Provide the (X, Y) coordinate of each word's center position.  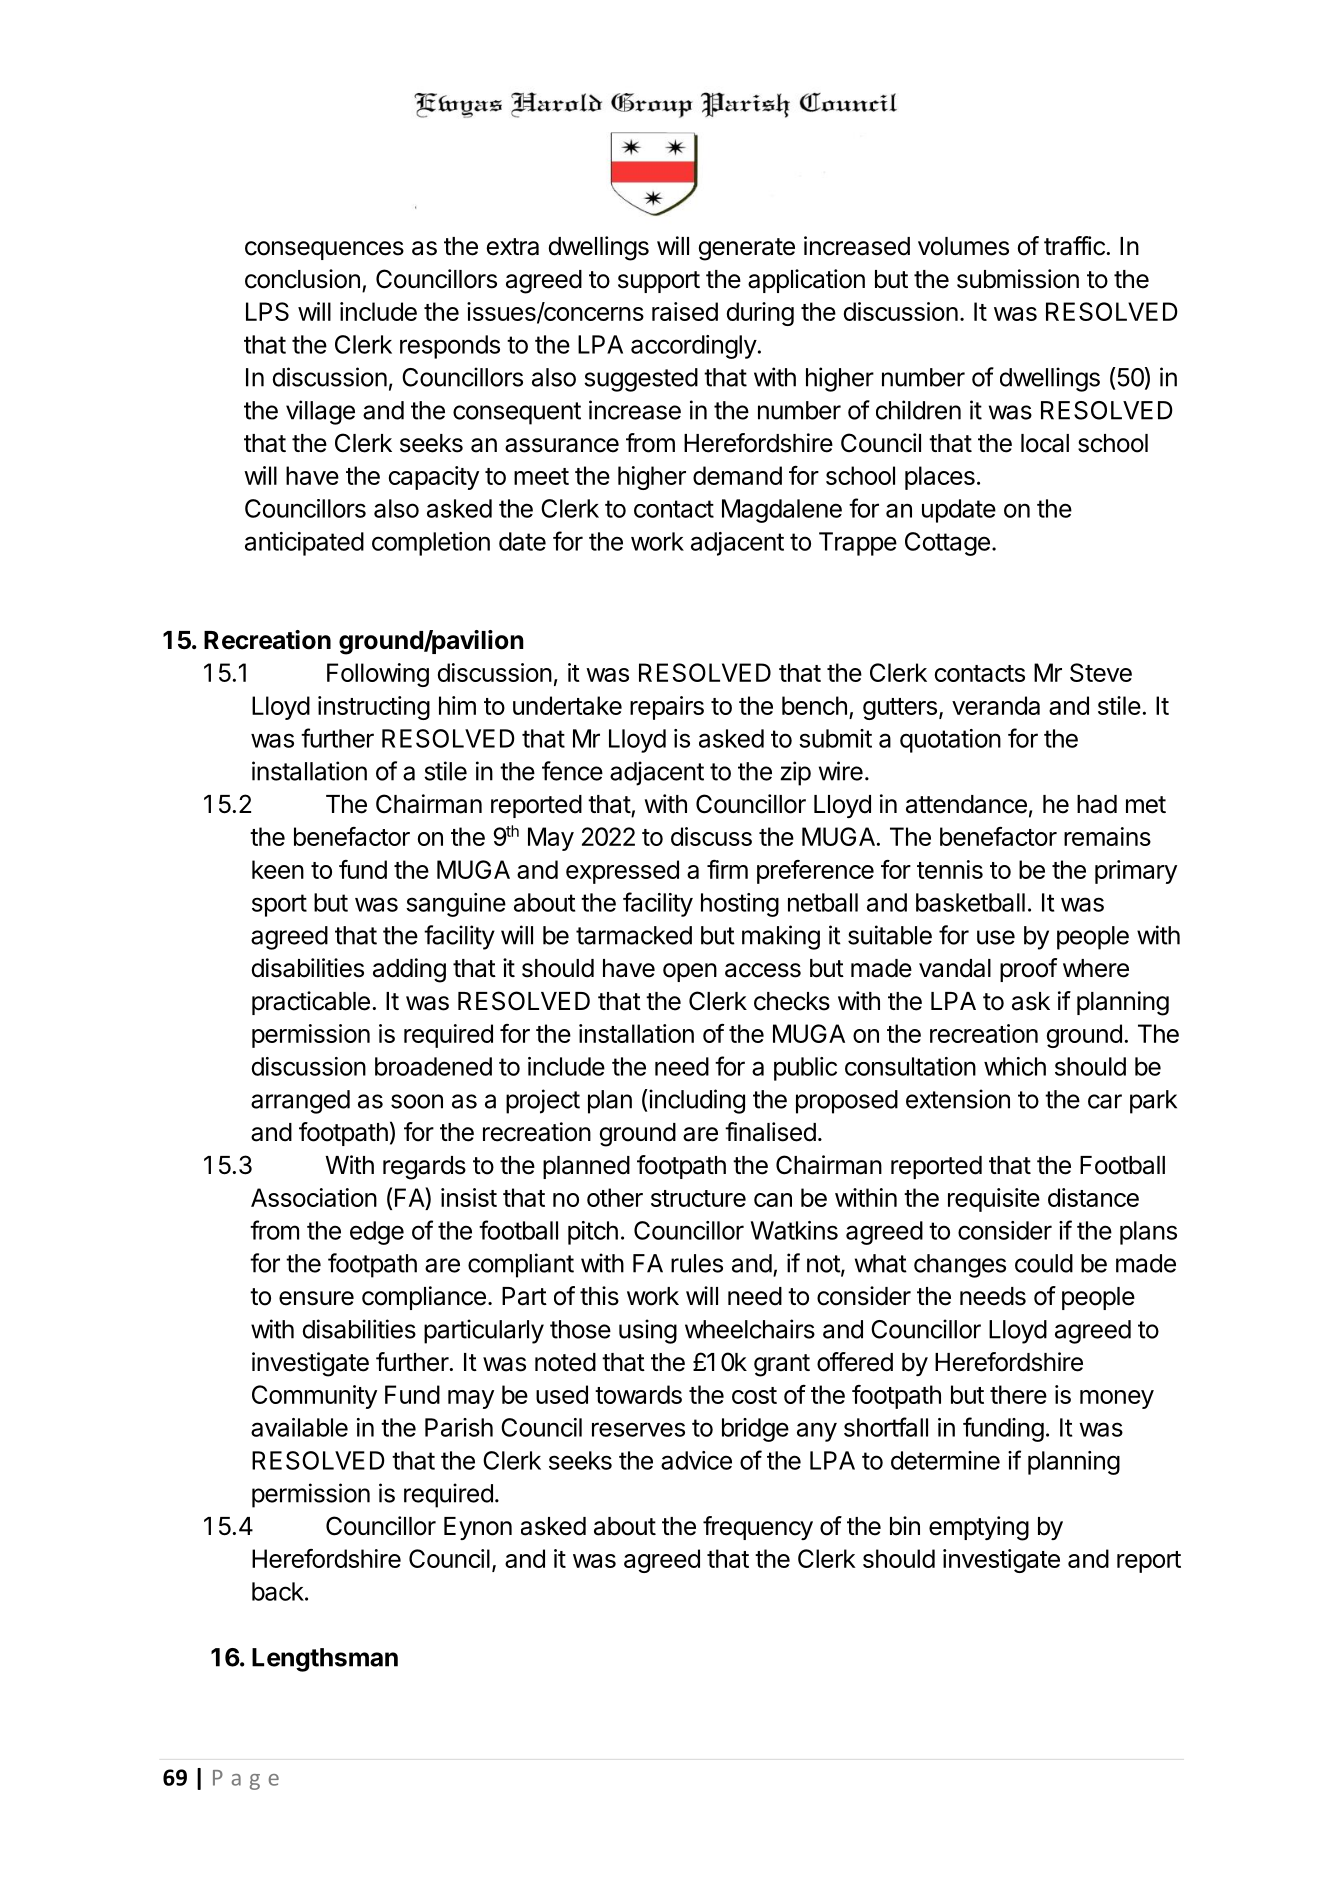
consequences (324, 250)
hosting (740, 905)
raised (685, 311)
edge (377, 1233)
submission (1018, 279)
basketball (970, 902)
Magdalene (782, 511)
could (1044, 1263)
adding (409, 970)
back (278, 1591)
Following (378, 675)
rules (697, 1263)
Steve (1101, 672)
